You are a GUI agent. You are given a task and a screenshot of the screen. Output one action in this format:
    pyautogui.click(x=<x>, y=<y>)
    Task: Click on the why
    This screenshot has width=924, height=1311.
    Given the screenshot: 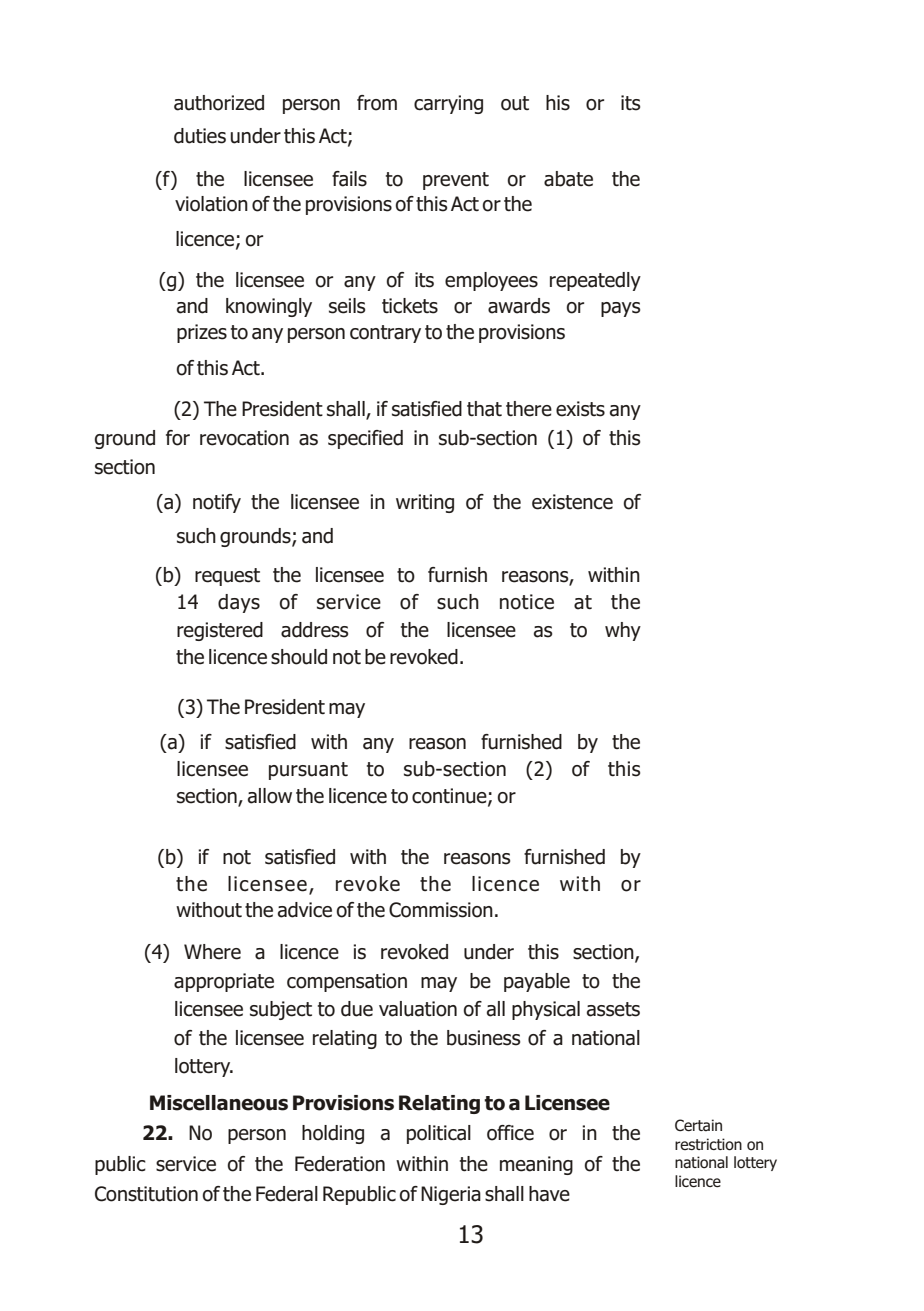 What is the action you would take?
    pyautogui.click(x=623, y=631)
